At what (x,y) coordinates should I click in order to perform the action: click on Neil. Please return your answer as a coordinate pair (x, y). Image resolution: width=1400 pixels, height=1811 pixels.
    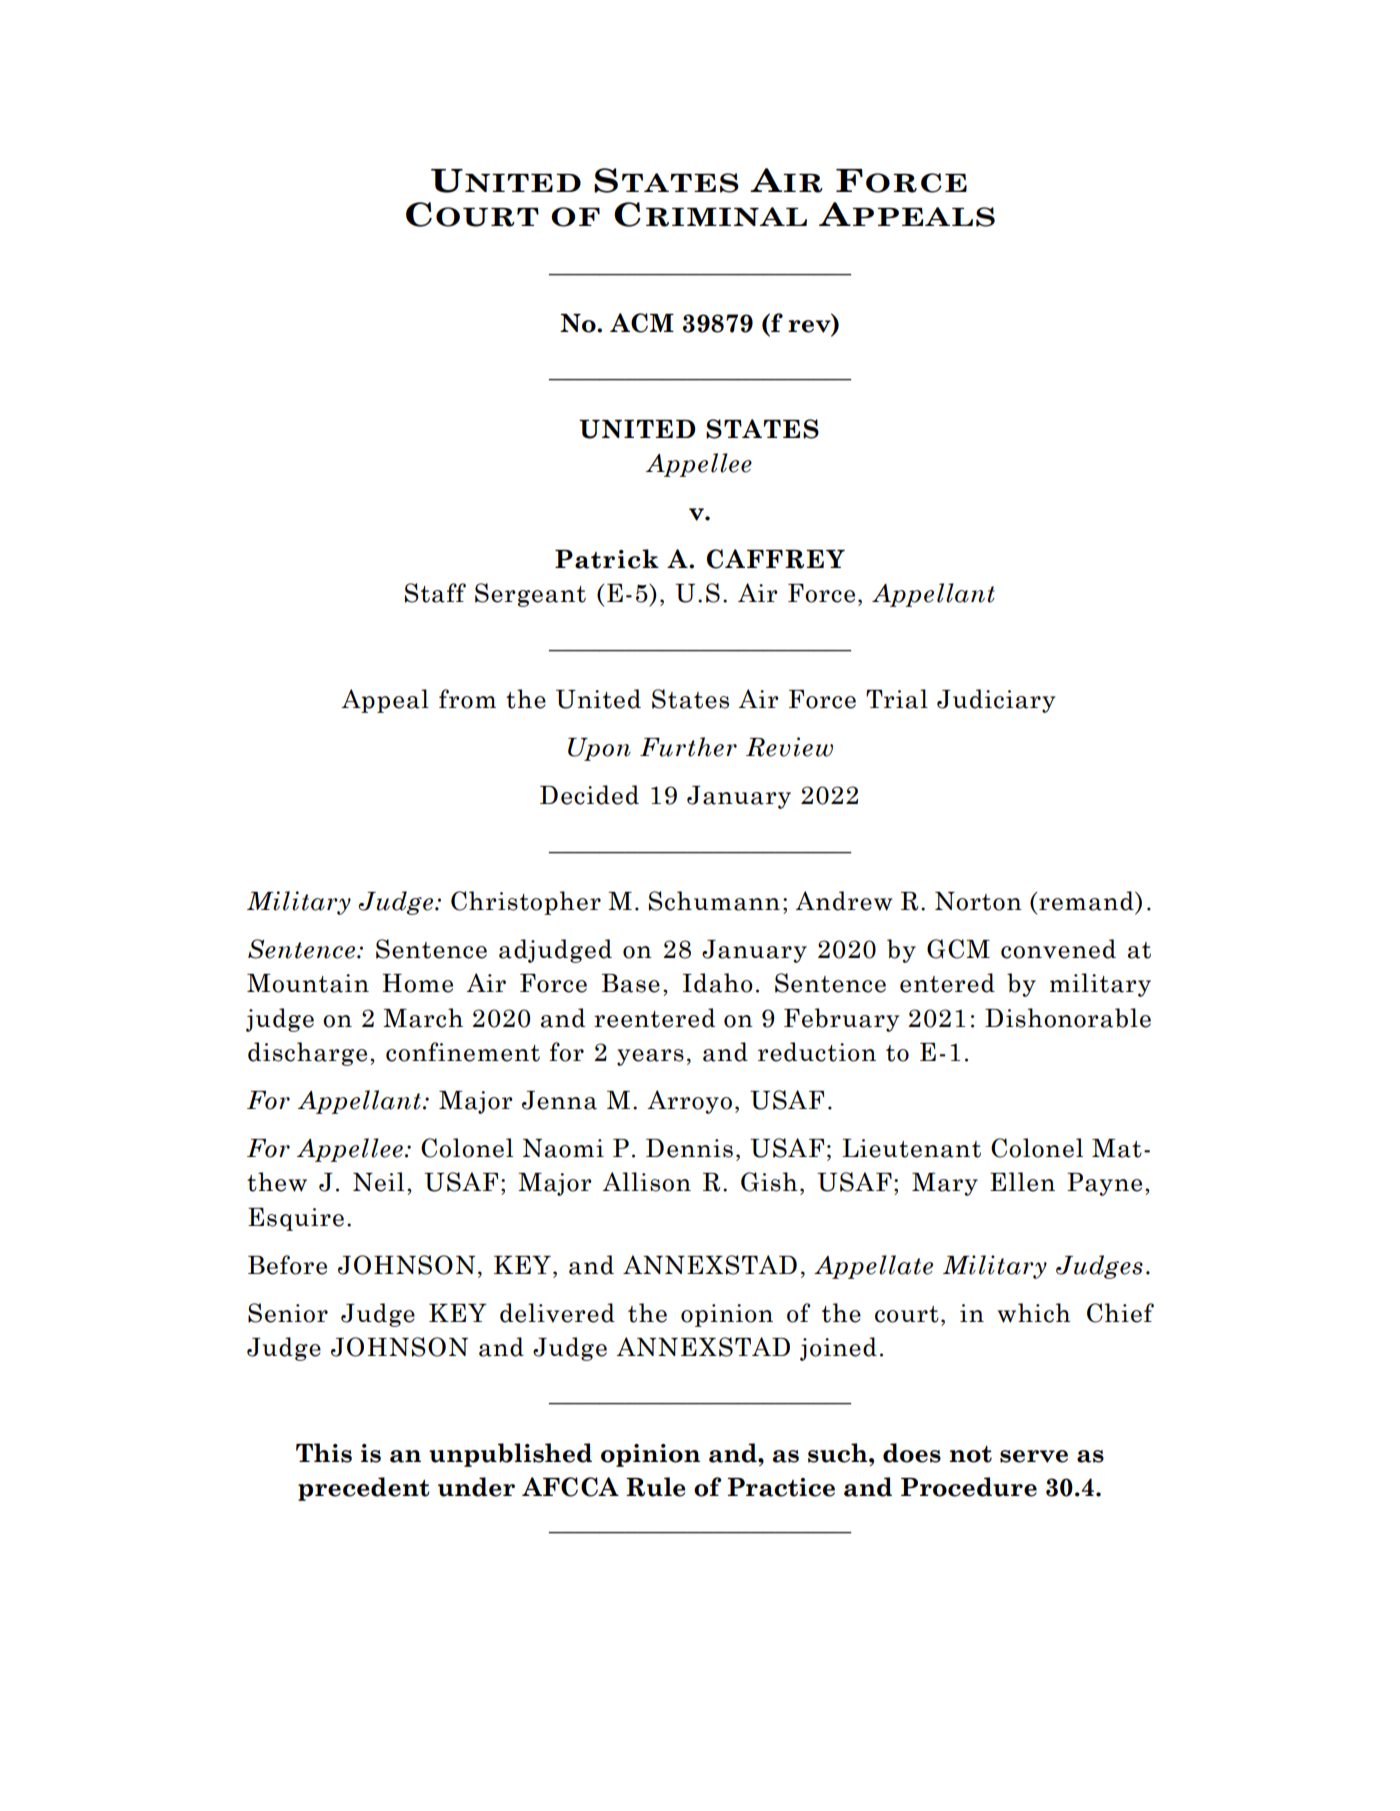
    Looking at the image, I should click on (378, 1182).
